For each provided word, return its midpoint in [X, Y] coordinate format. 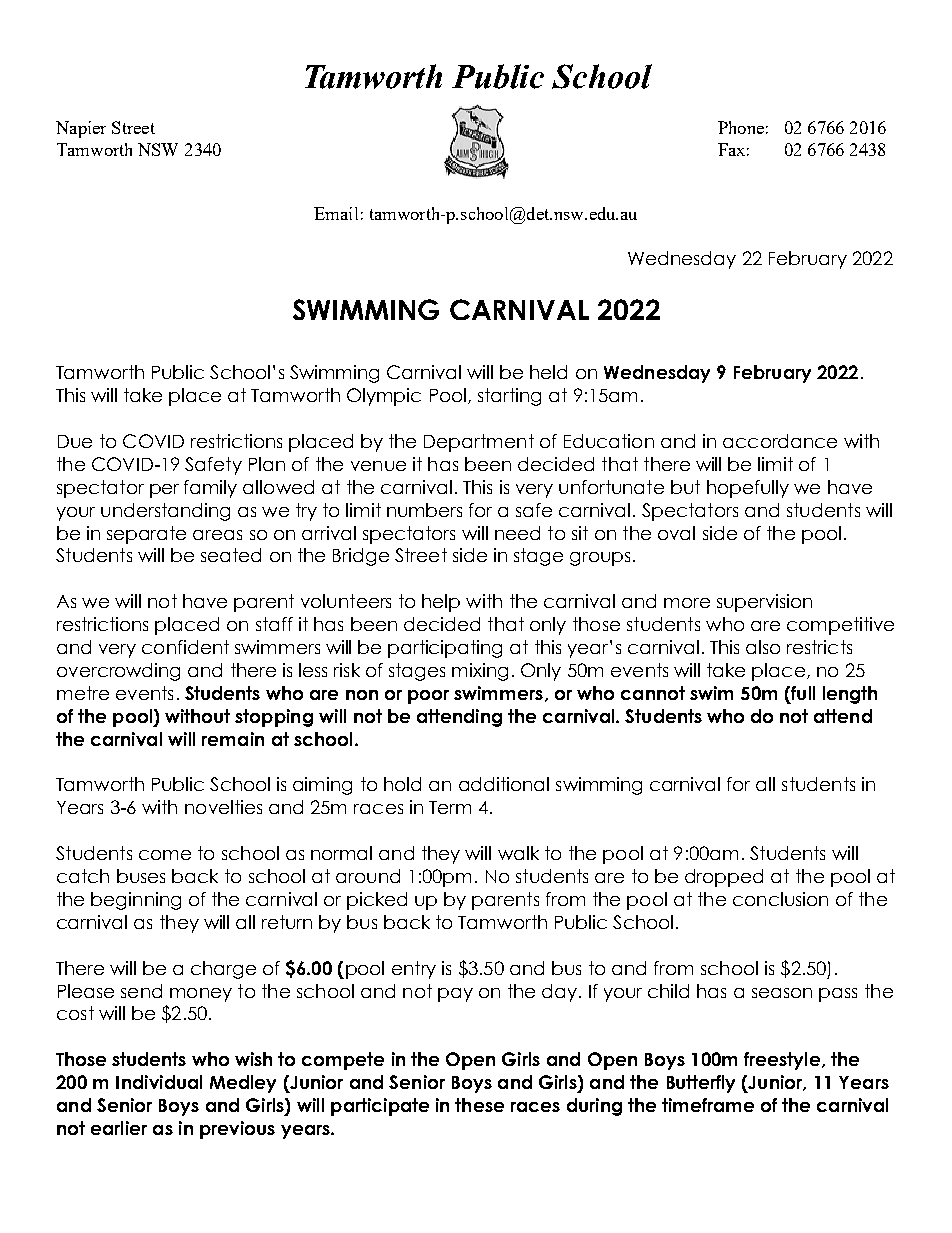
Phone [741, 127]
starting [509, 397]
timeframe [708, 1105]
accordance [780, 441]
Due [75, 441]
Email [336, 213]
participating [445, 649]
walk [518, 853]
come [165, 855]
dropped [724, 878]
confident [185, 647]
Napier [81, 129]
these [479, 1105]
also [763, 647]
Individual [159, 1082]
